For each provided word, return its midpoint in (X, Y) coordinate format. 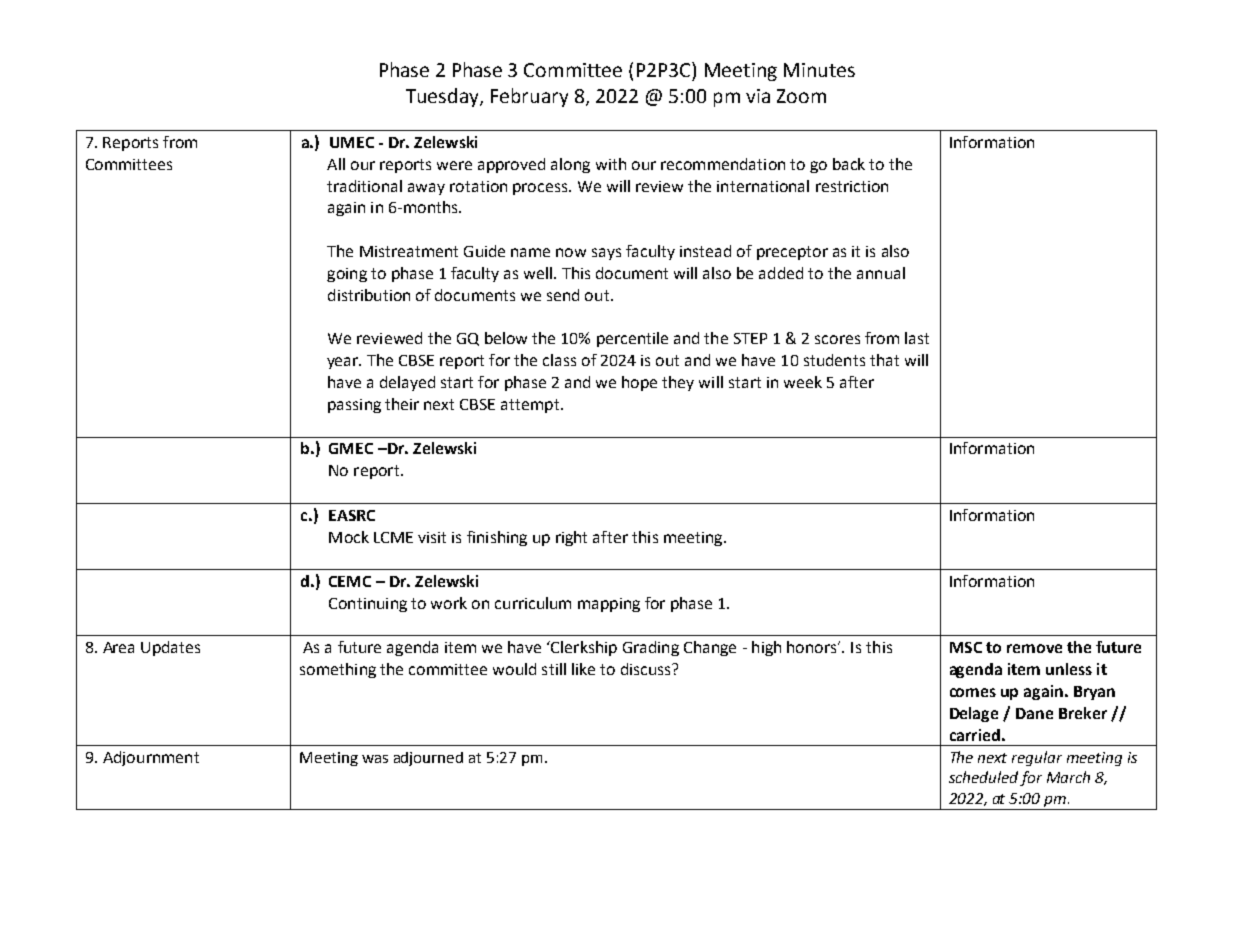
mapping (609, 605)
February (529, 97)
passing (354, 406)
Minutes (819, 70)
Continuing (368, 605)
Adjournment (151, 758)
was (375, 759)
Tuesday (443, 97)
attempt (531, 406)
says (606, 254)
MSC (966, 647)
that (884, 360)
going (347, 275)
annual (881, 273)
